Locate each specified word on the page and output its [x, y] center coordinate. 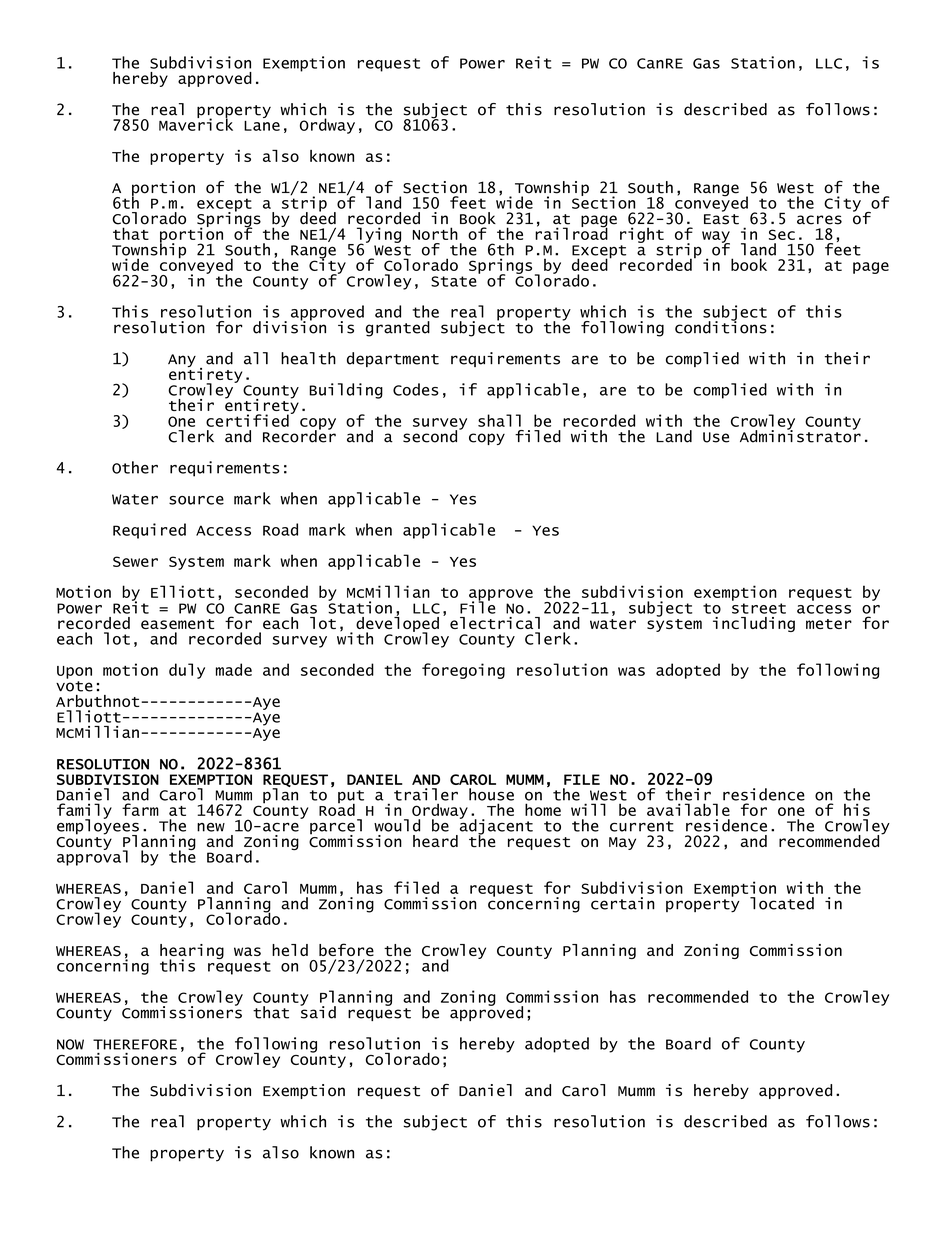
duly [187, 671]
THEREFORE [135, 1044]
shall [499, 420]
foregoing [463, 671]
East [721, 219]
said [318, 1011]
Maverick [196, 123]
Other [135, 467]
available [688, 809]
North [435, 233]
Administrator [800, 435]
